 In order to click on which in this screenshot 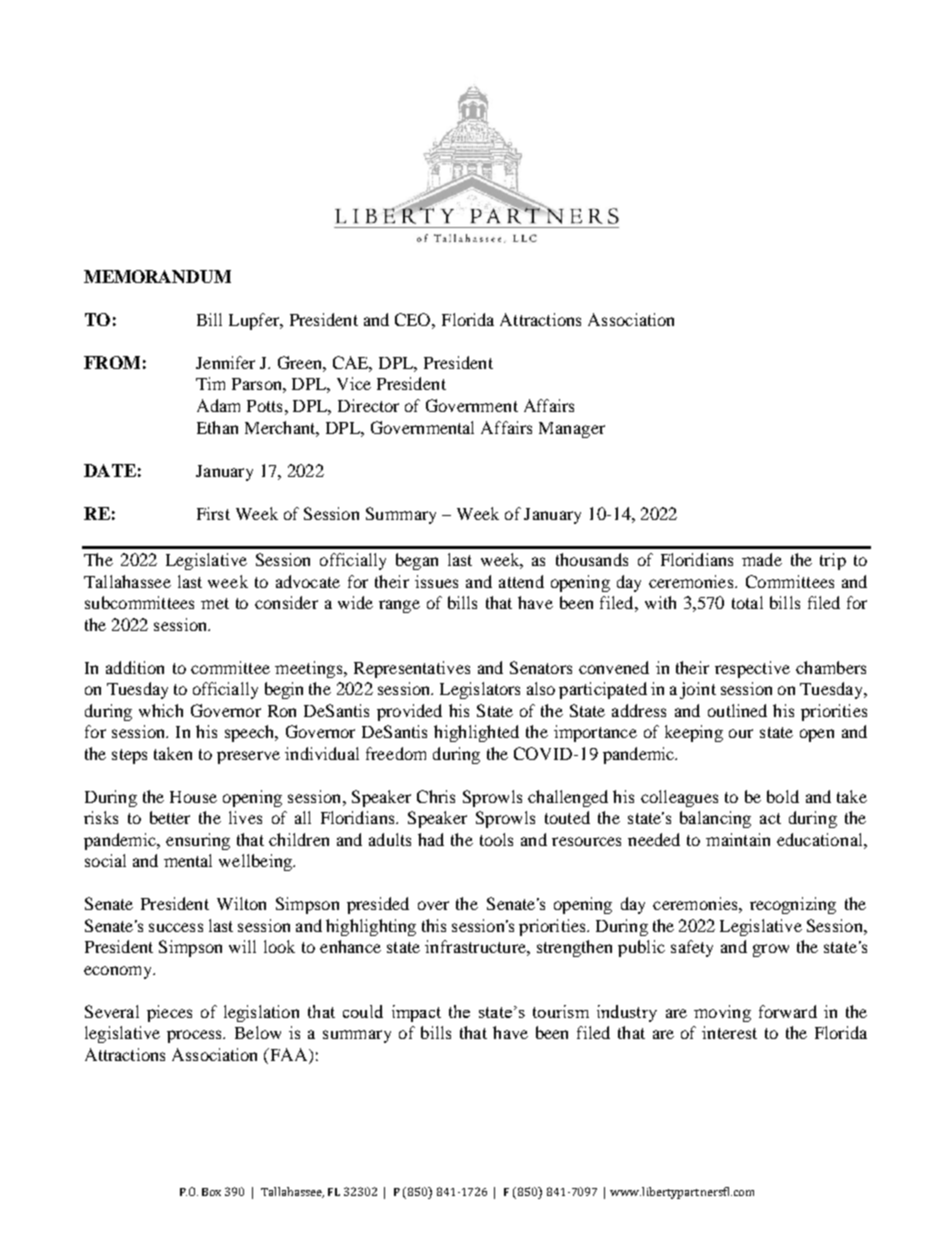, I will do `click(161, 710)`.
